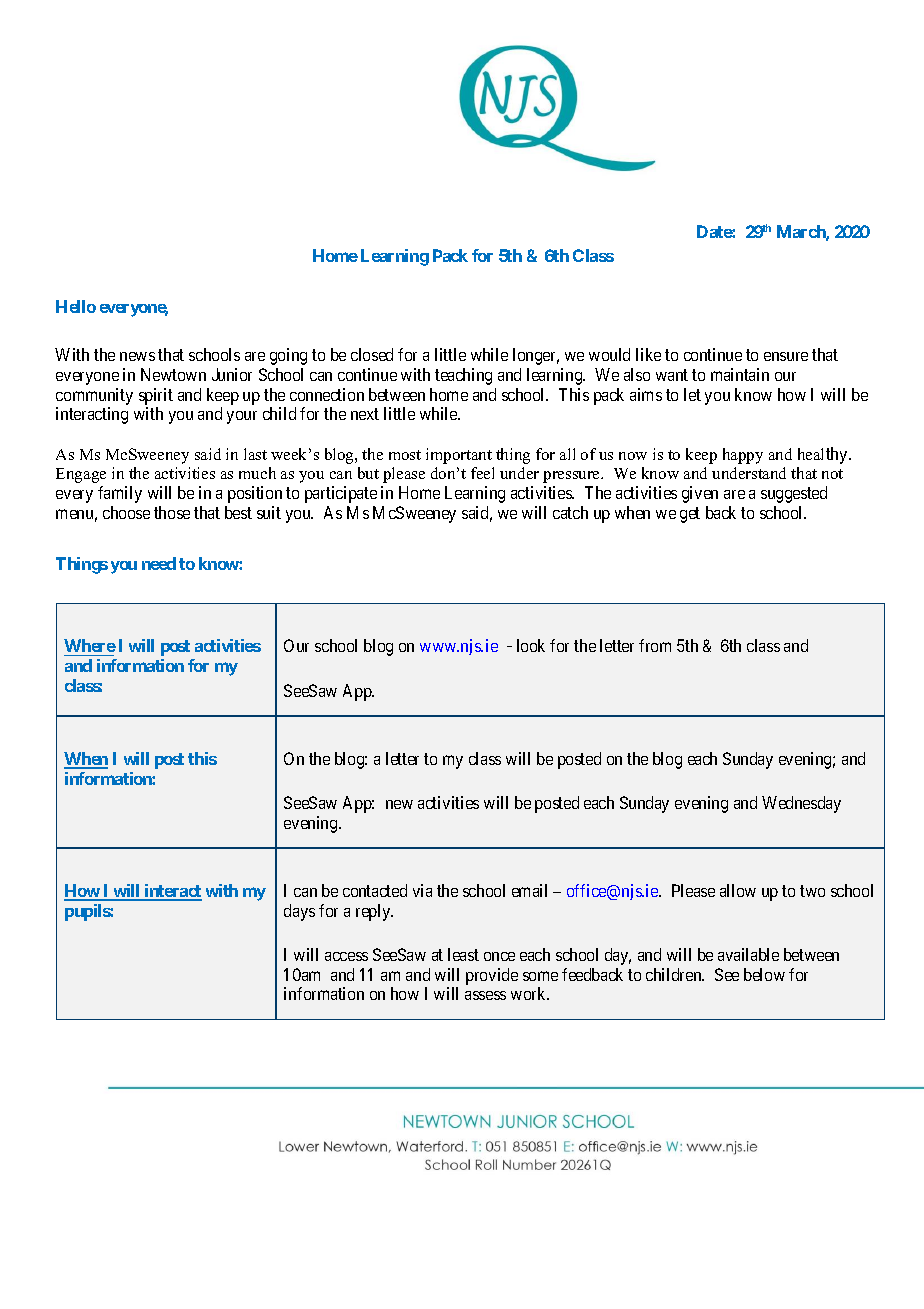  Describe the element at coordinates (529, 890) in the image. I see `email` at that location.
